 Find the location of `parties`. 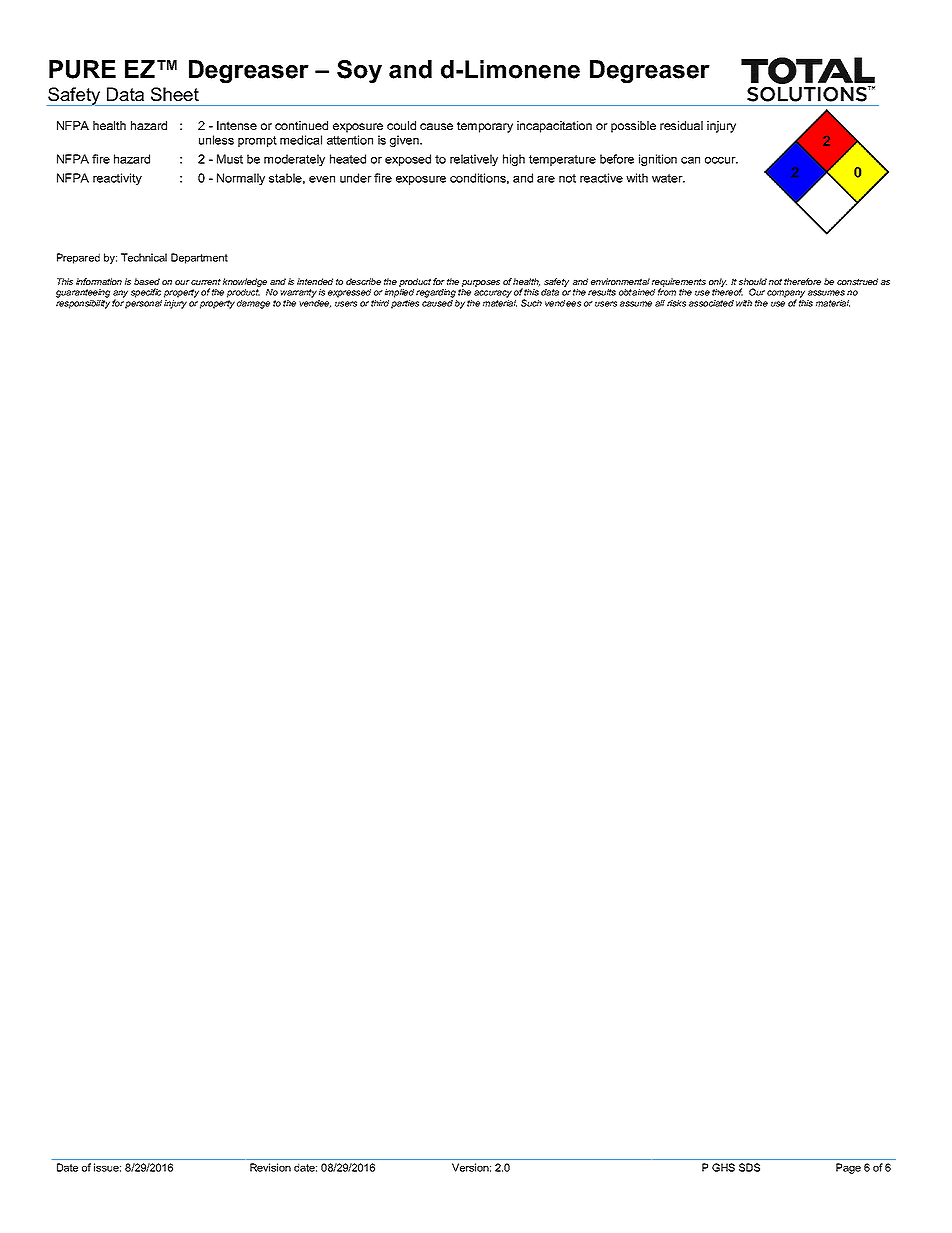

parties is located at coordinates (405, 303).
